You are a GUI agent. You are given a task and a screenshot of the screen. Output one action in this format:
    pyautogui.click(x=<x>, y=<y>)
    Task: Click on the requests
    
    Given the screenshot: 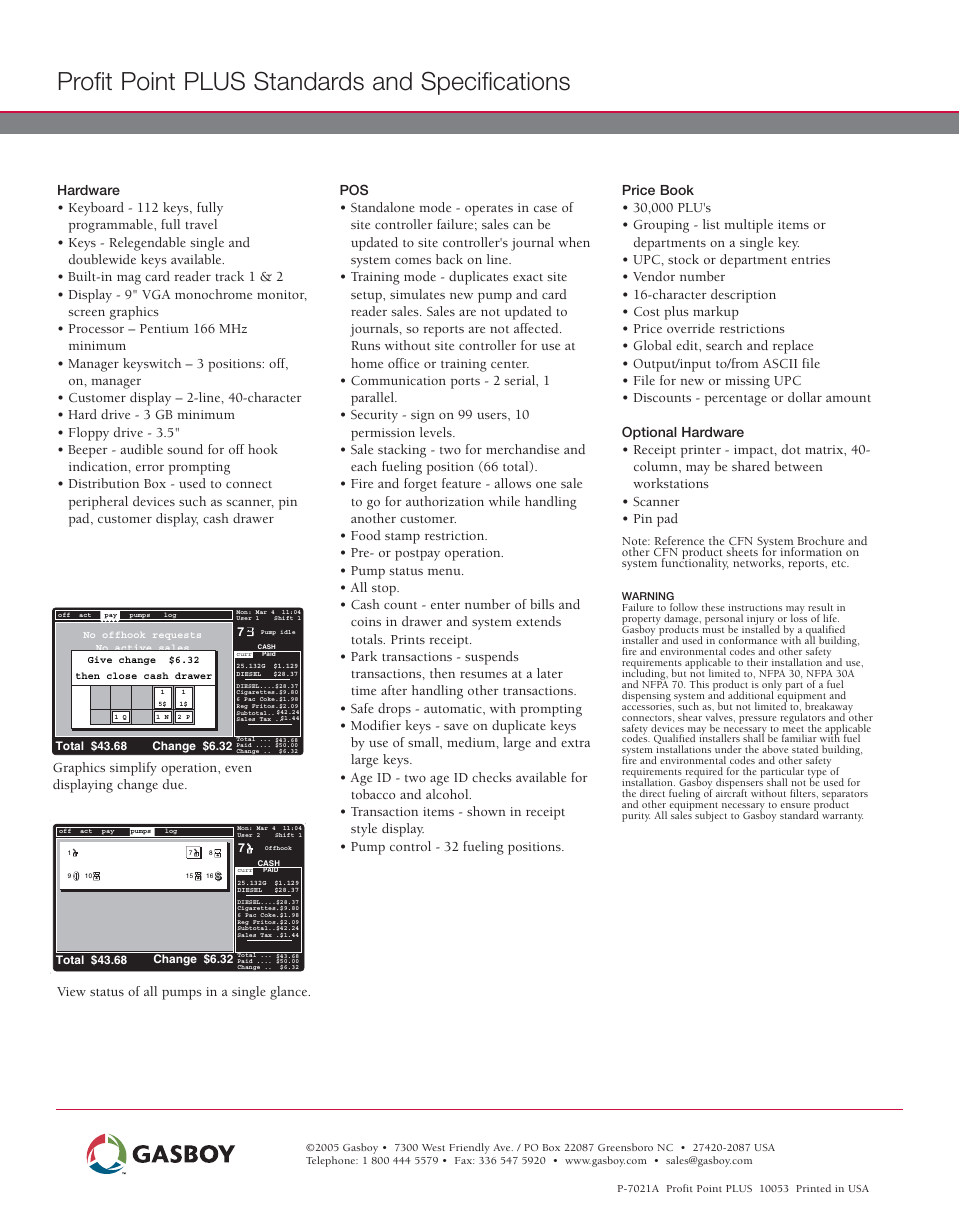 What is the action you would take?
    pyautogui.click(x=177, y=636)
